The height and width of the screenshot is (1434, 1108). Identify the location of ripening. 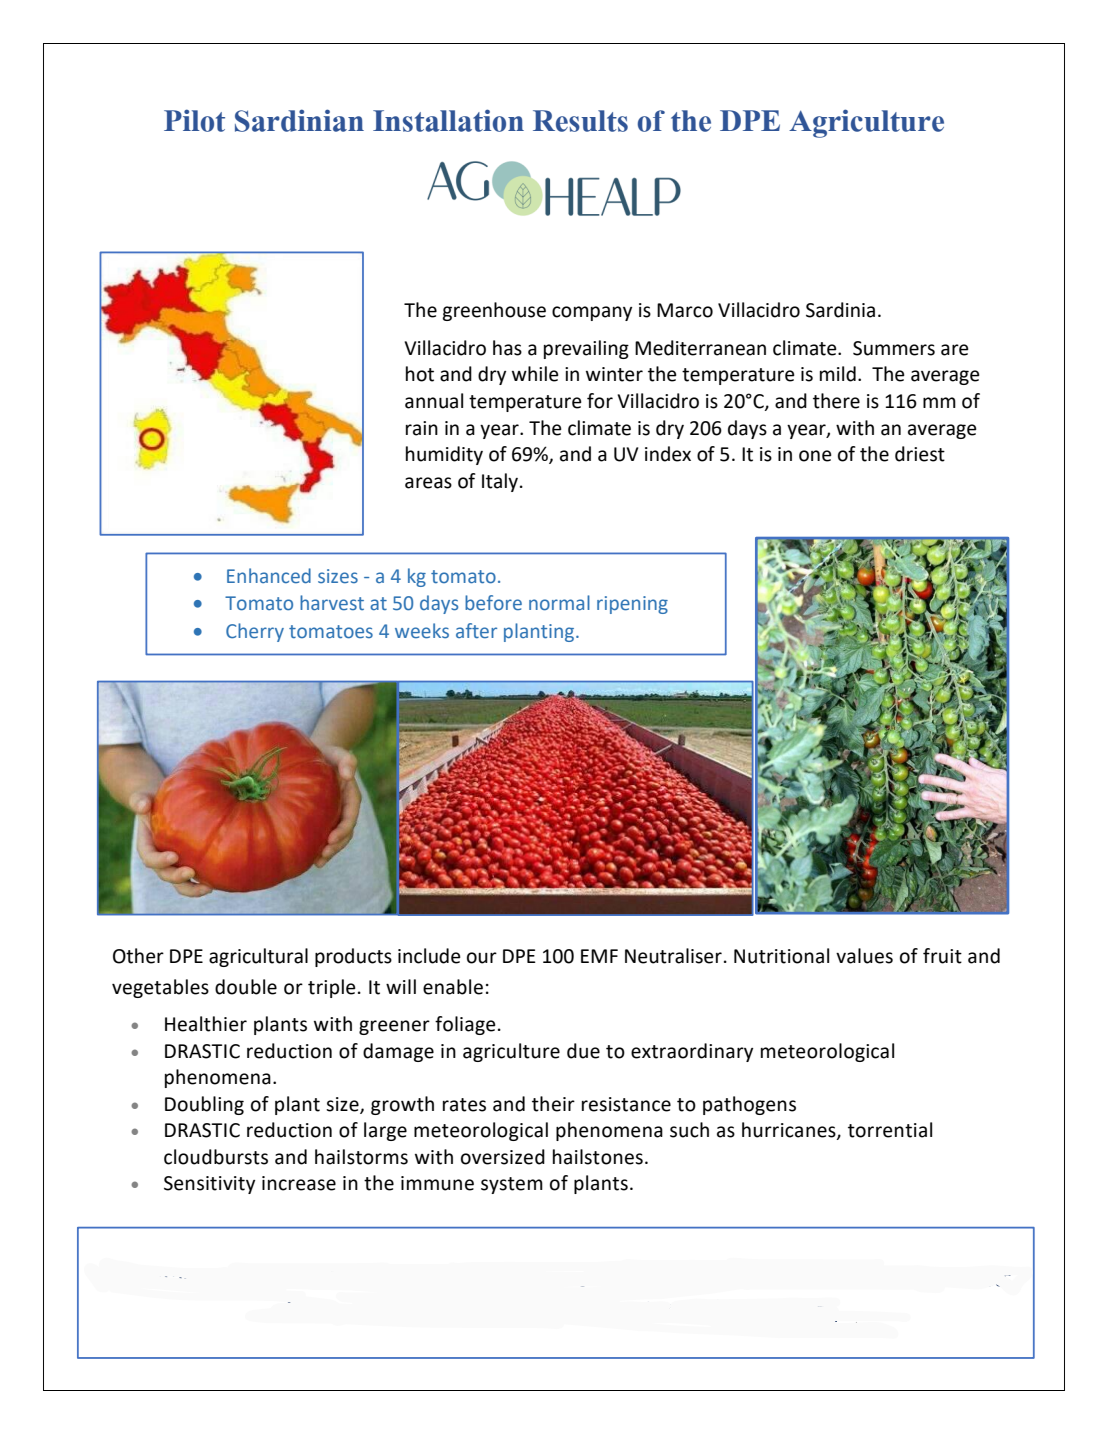
(632, 605).
